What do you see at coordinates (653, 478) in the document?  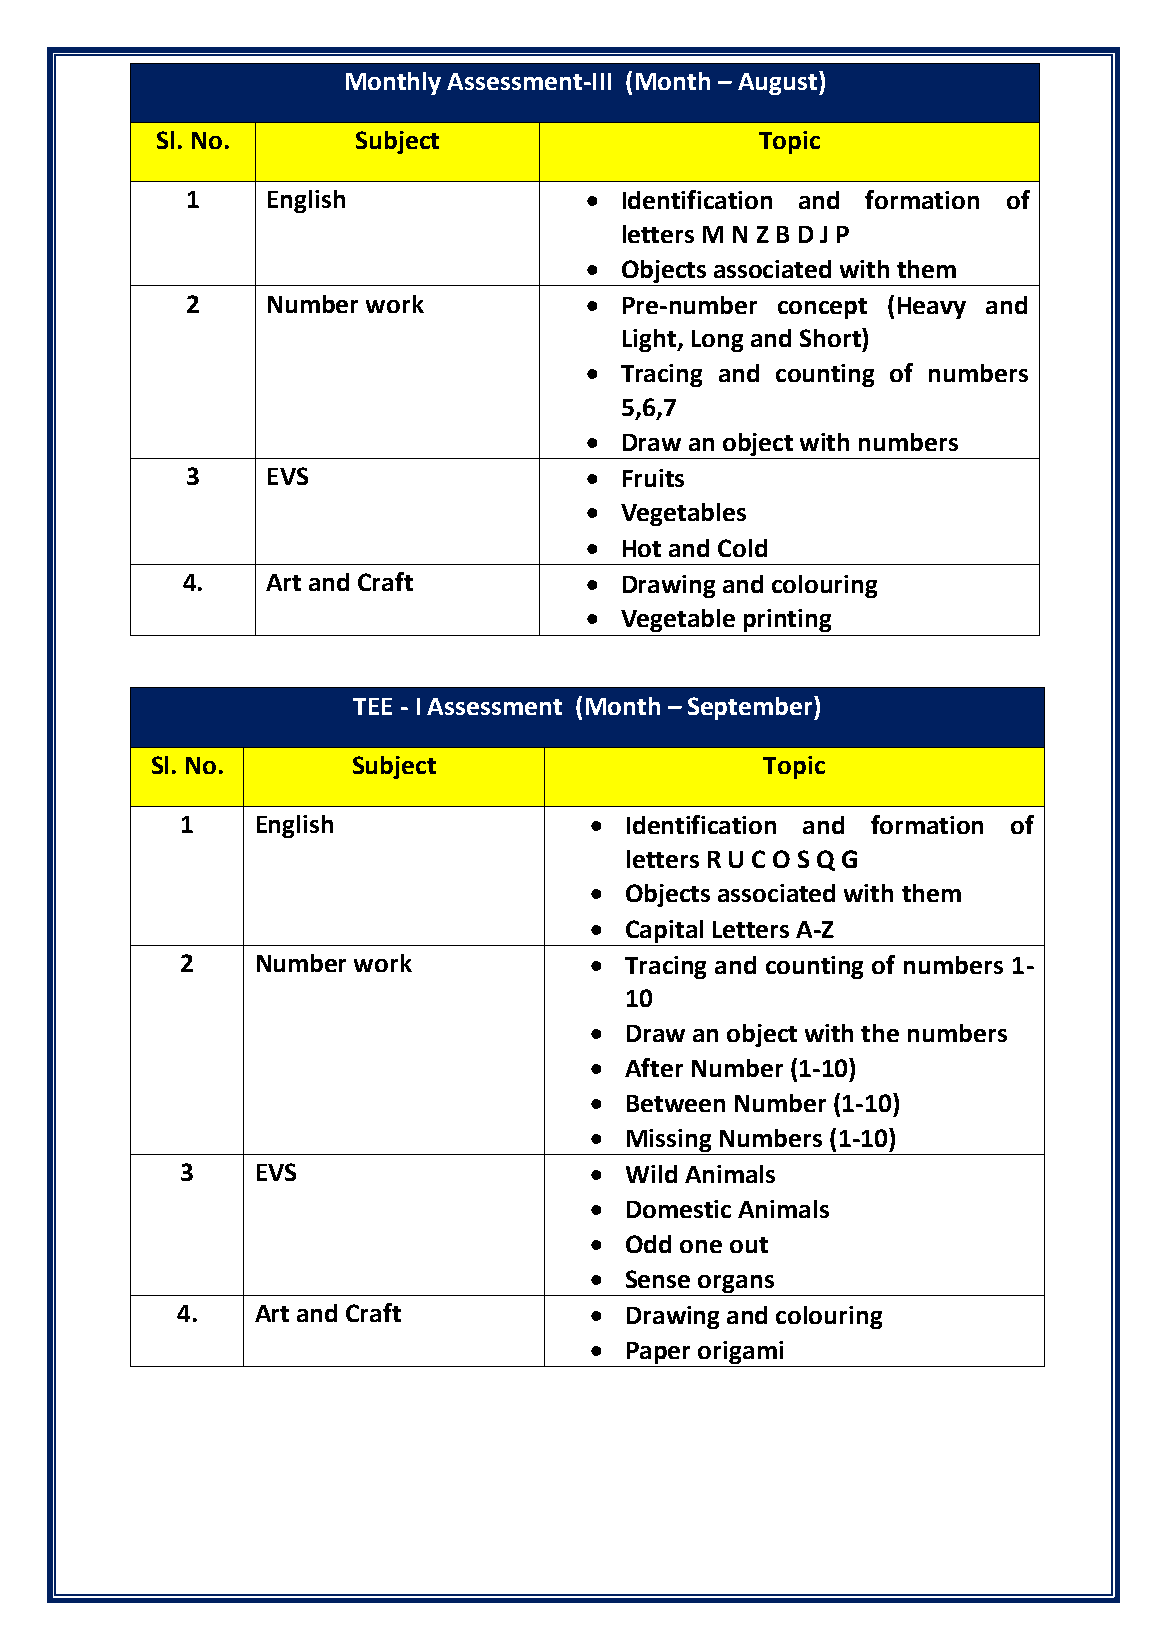 I see `Fruits` at bounding box center [653, 478].
